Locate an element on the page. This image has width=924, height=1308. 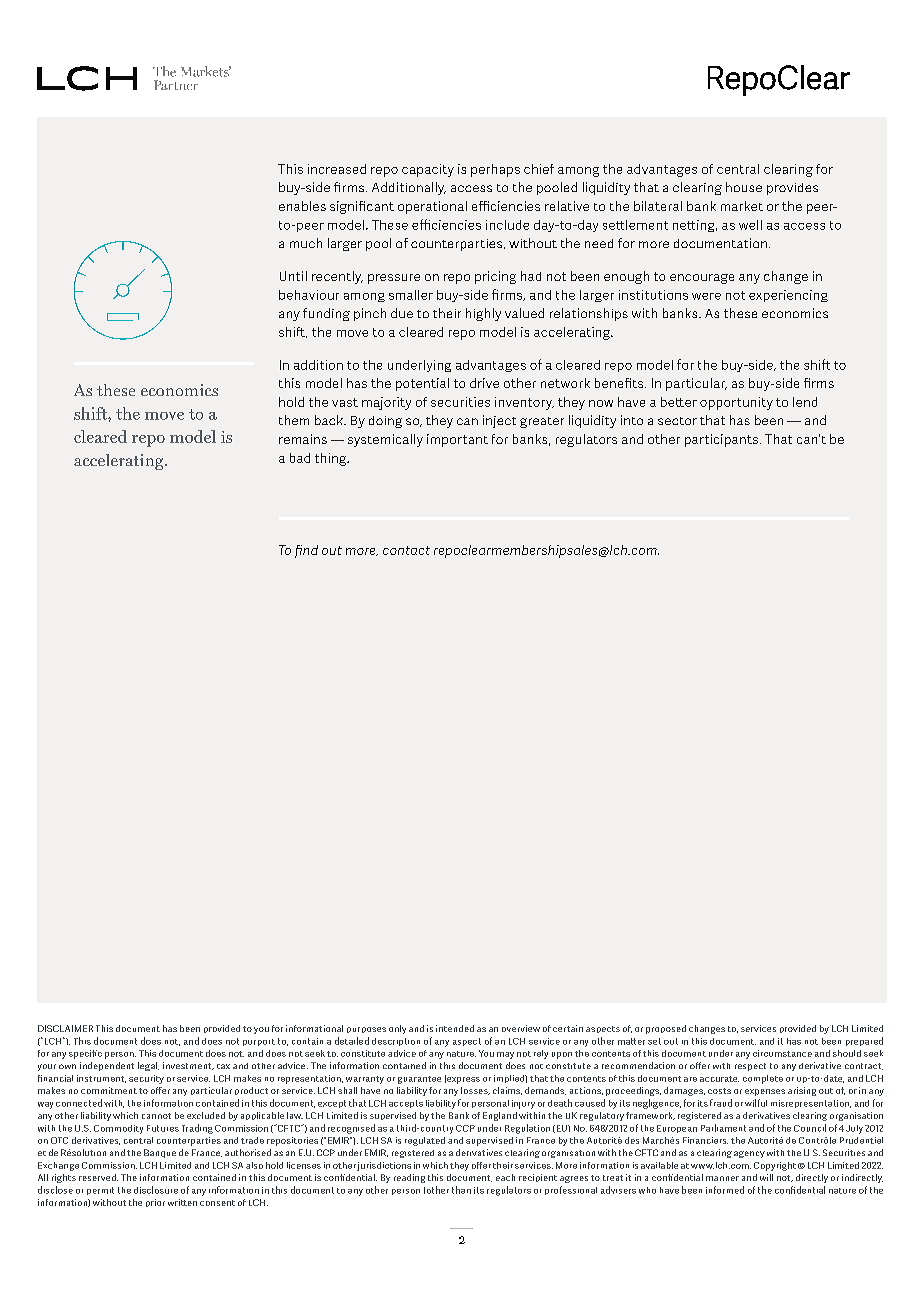
drive is located at coordinates (484, 383).
